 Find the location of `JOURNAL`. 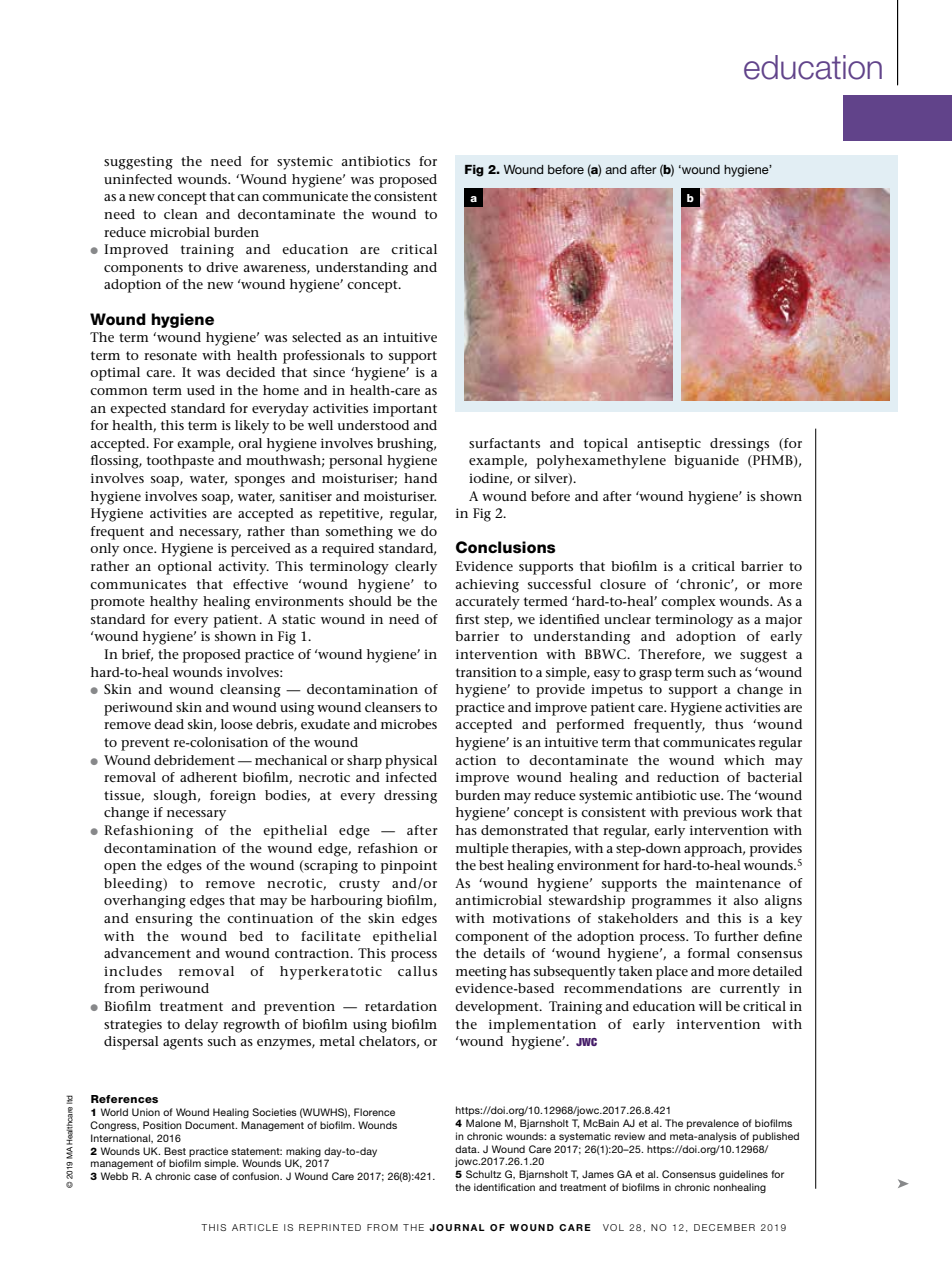

JOURNAL is located at coordinates (457, 1227).
